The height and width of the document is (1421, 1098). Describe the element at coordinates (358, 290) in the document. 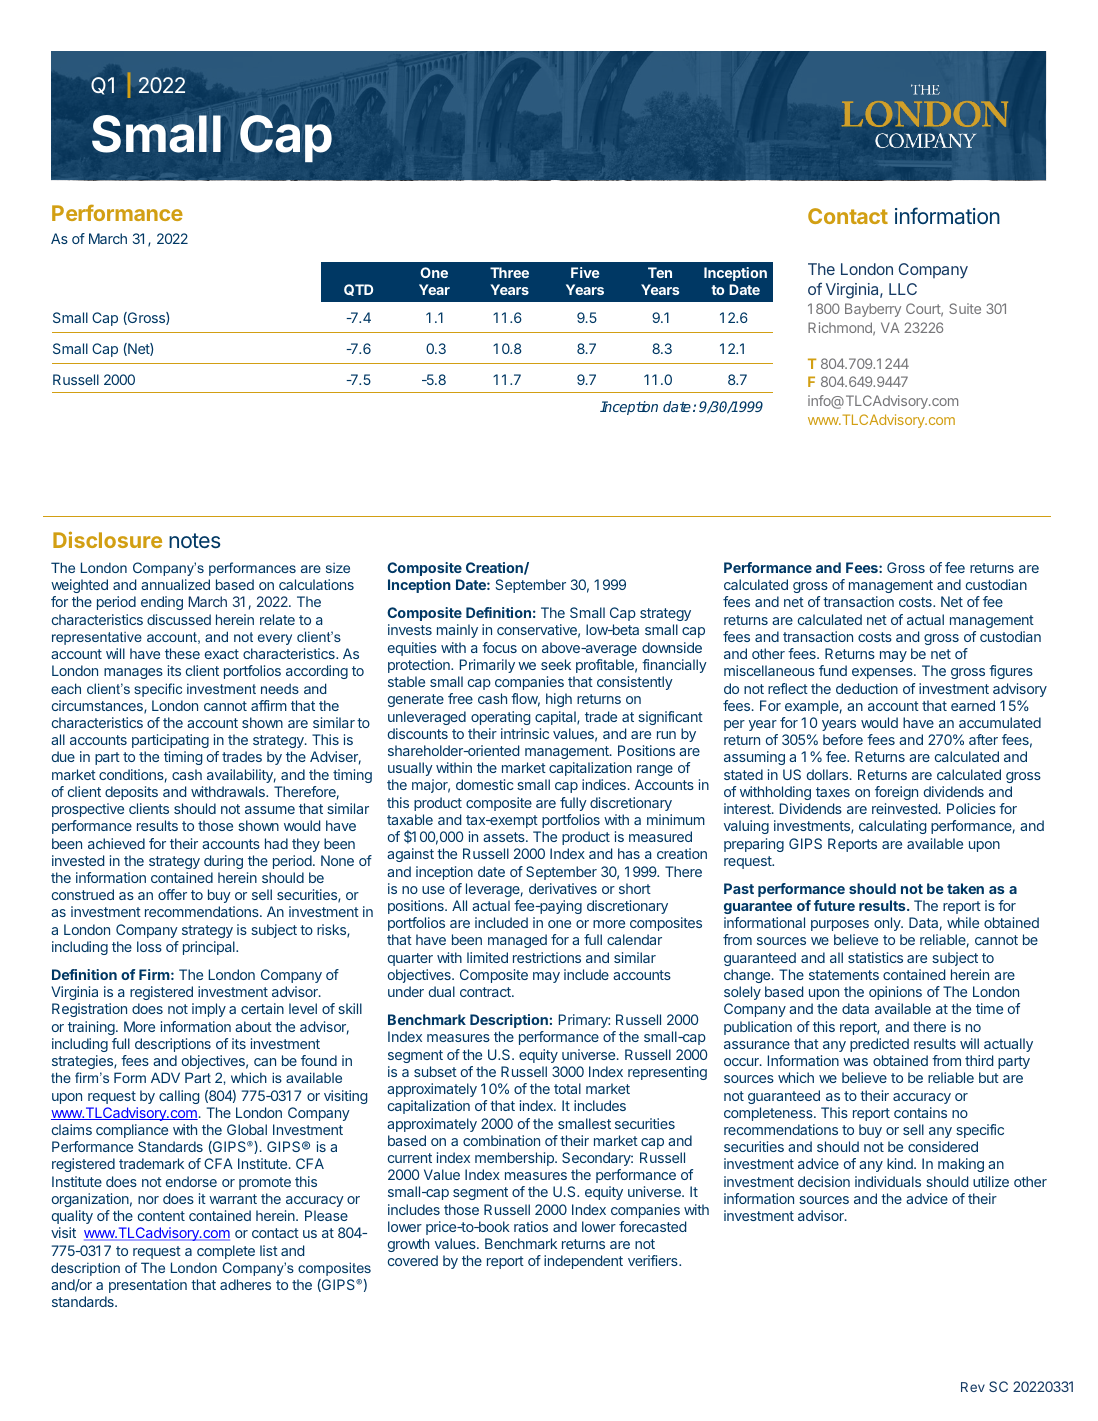

I see `QTD` at that location.
